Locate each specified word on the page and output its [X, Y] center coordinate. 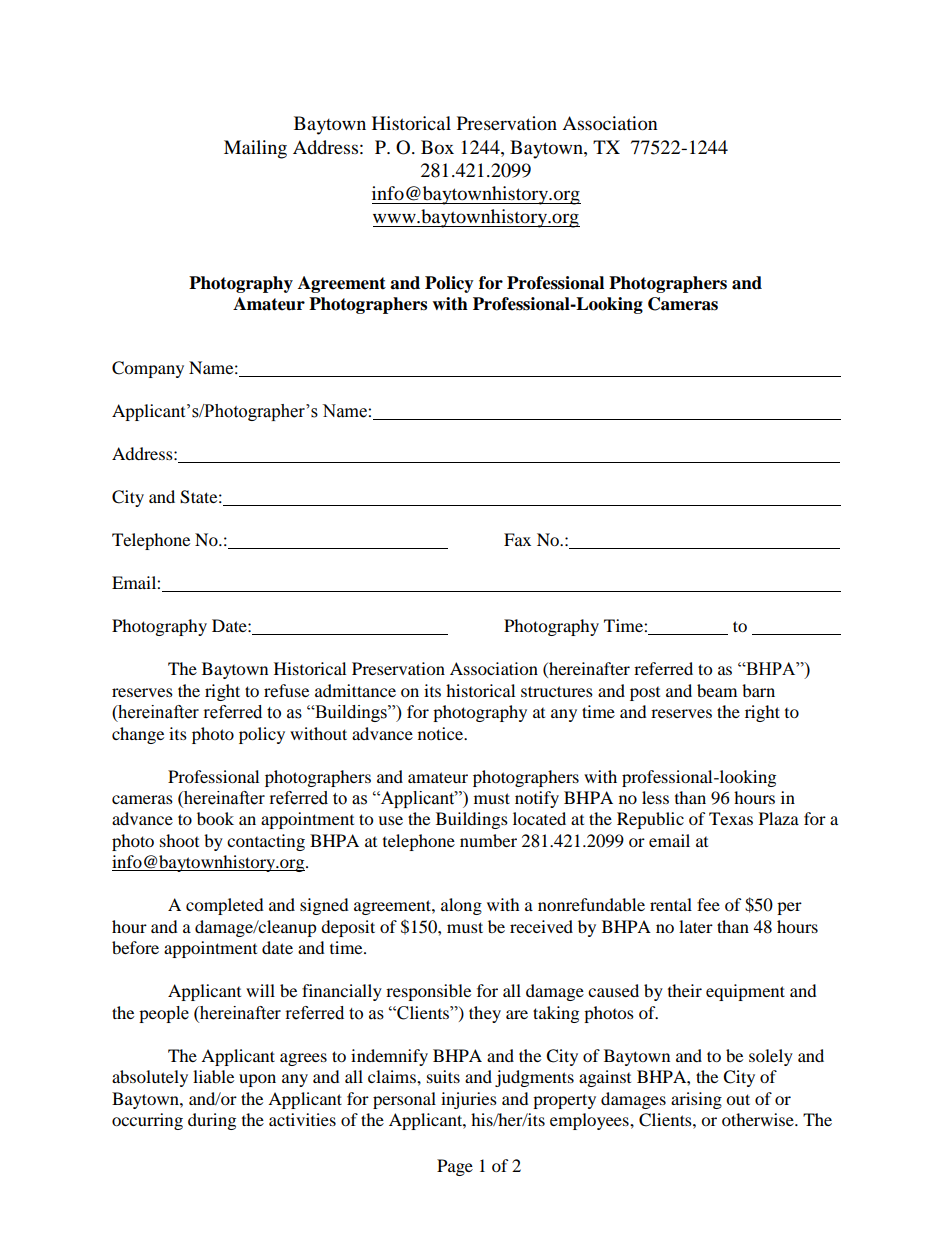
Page [455, 1167]
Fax [517, 539]
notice [442, 733]
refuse [286, 690]
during [212, 1121]
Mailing [255, 149]
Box [437, 147]
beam [717, 690]
